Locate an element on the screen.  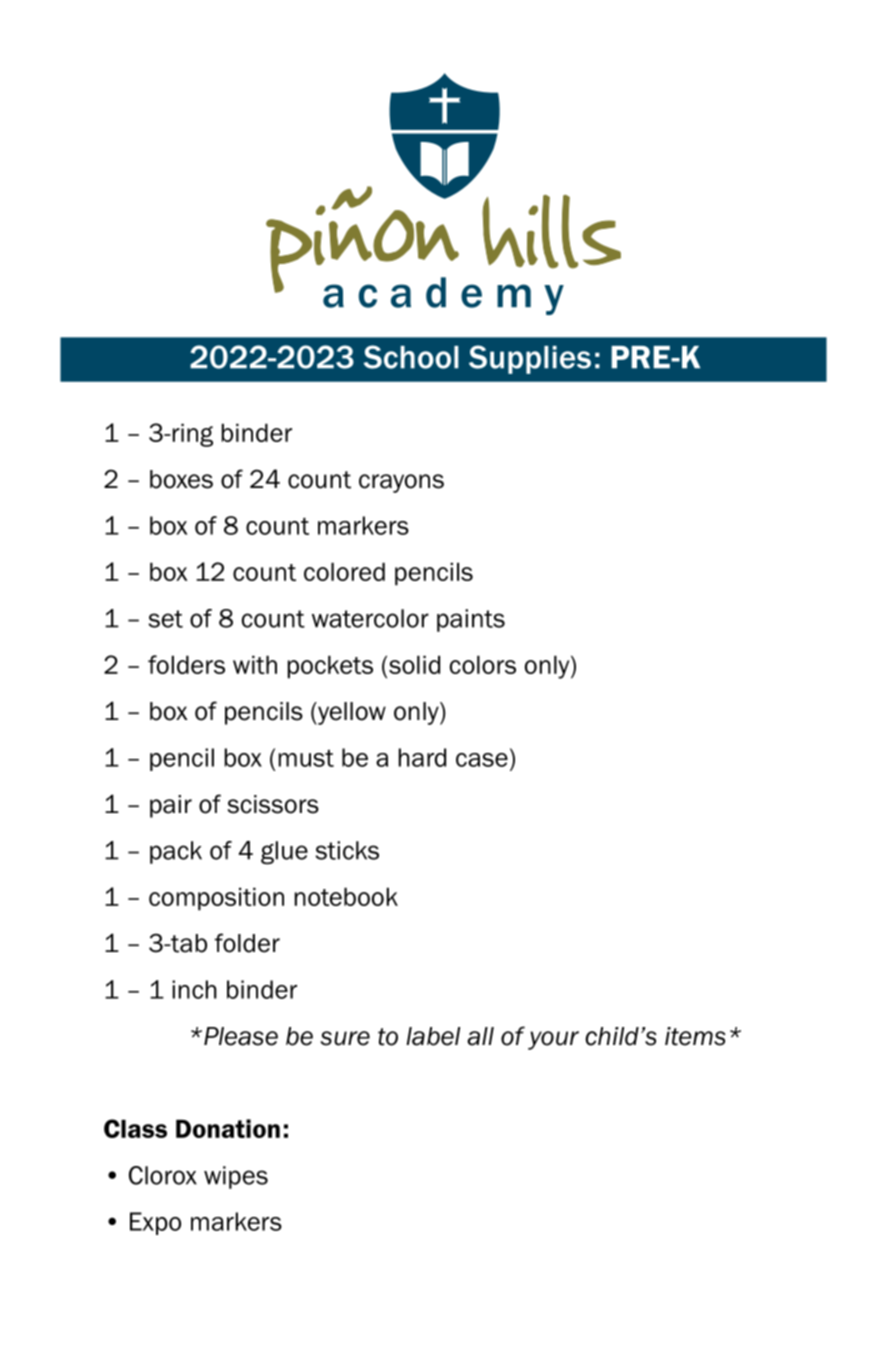
School is located at coordinates (411, 357).
